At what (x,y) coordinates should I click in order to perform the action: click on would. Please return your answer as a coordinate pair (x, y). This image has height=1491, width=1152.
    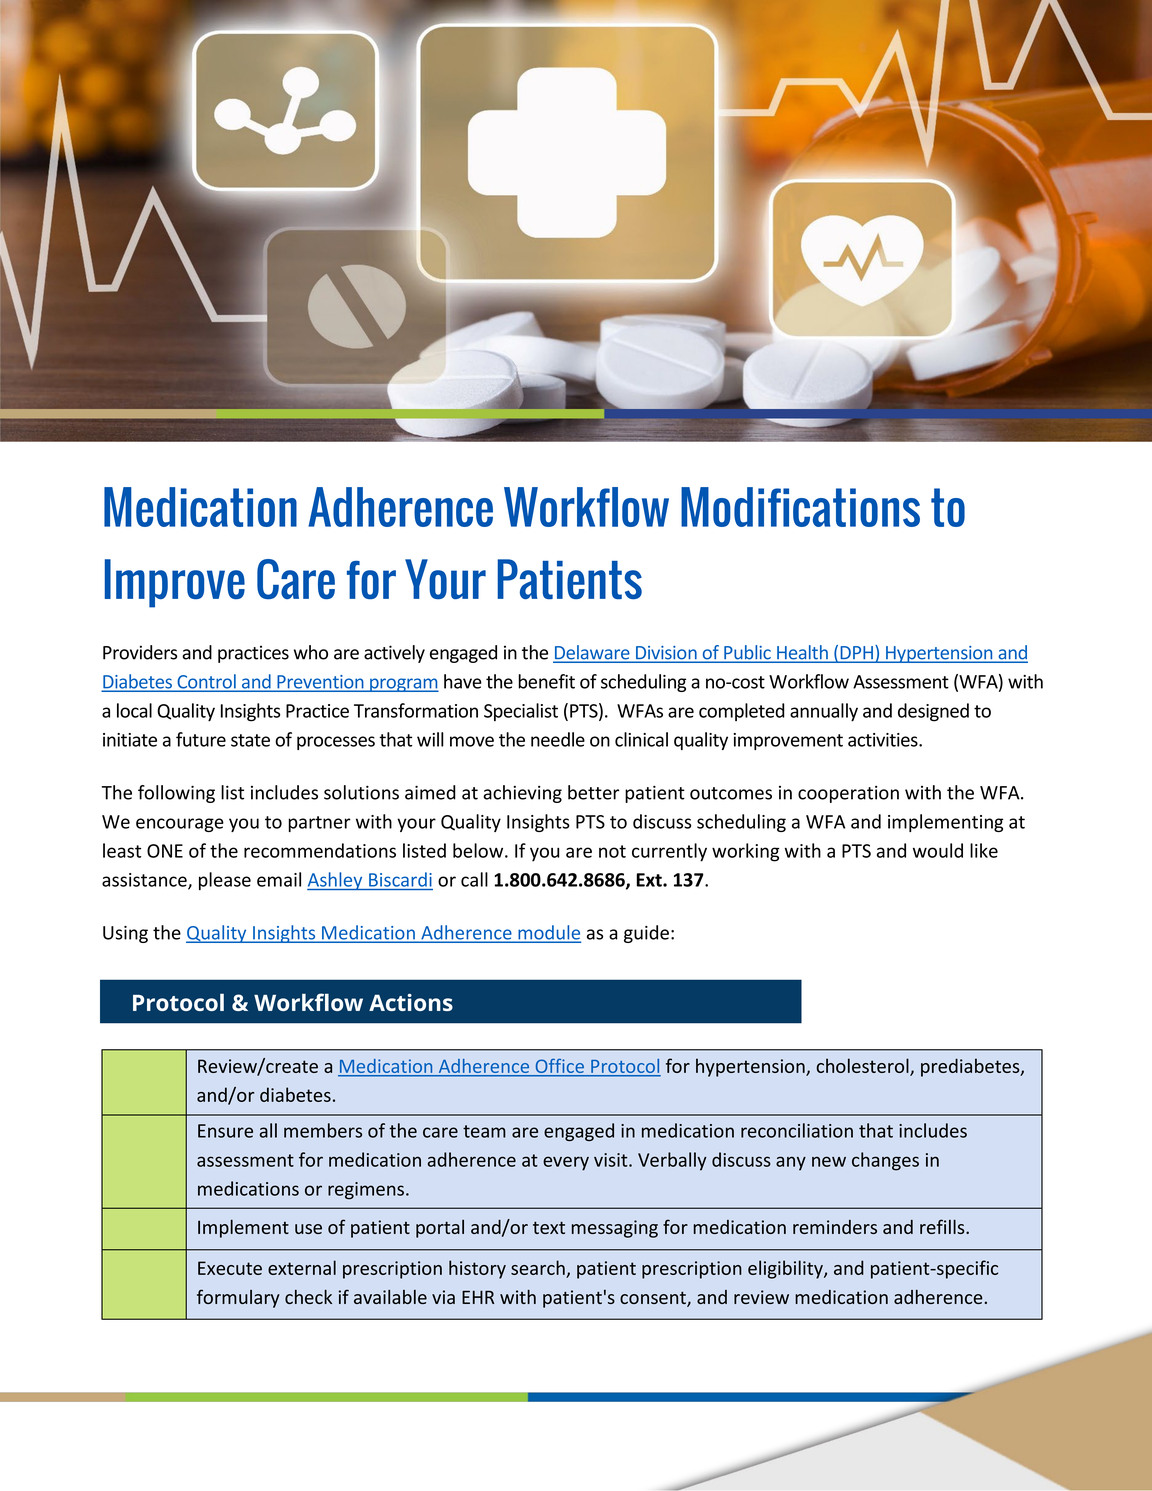
    Looking at the image, I should click on (938, 850).
